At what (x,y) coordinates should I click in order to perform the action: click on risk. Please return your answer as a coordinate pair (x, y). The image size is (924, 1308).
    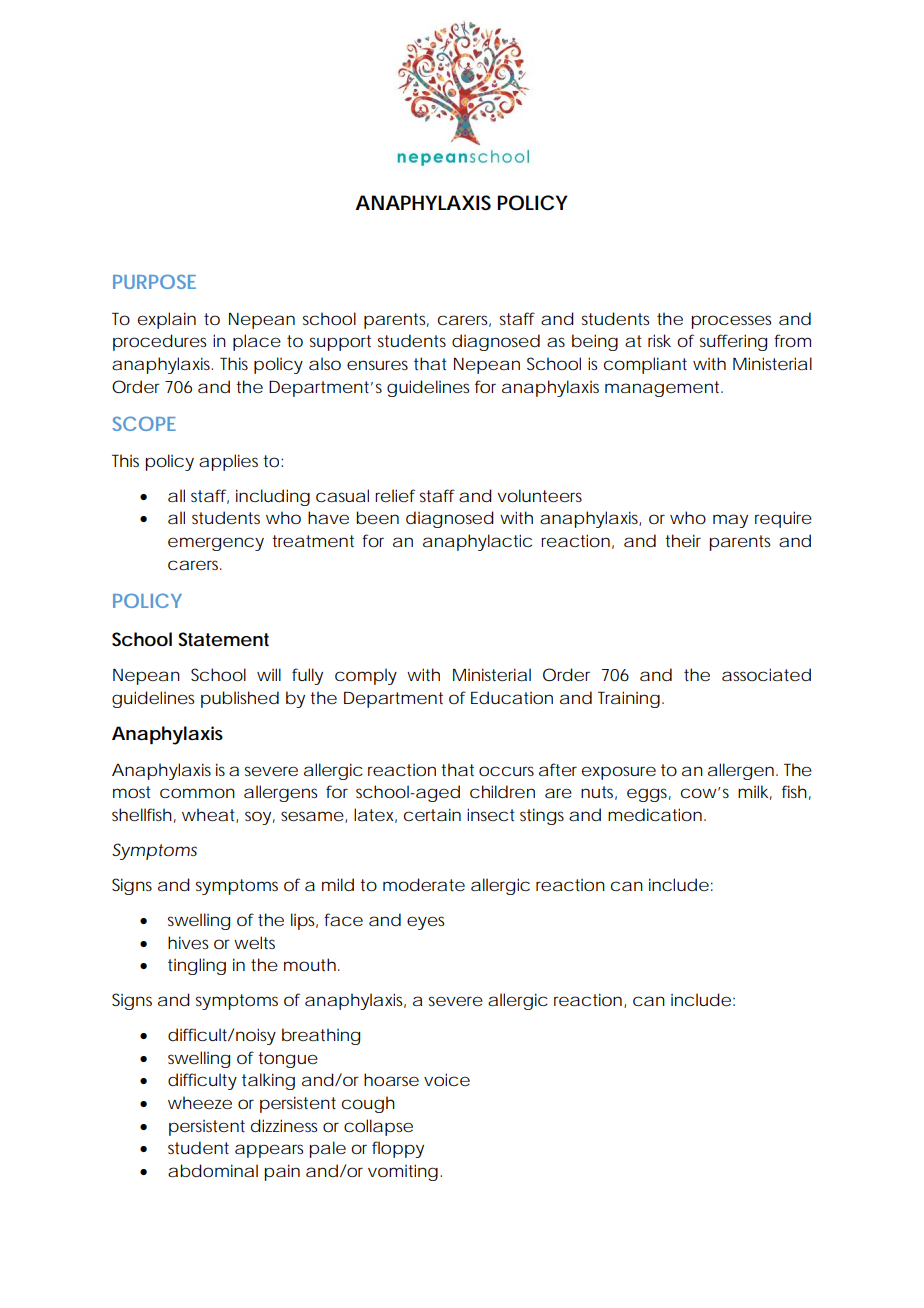
    Looking at the image, I should click on (659, 340).
